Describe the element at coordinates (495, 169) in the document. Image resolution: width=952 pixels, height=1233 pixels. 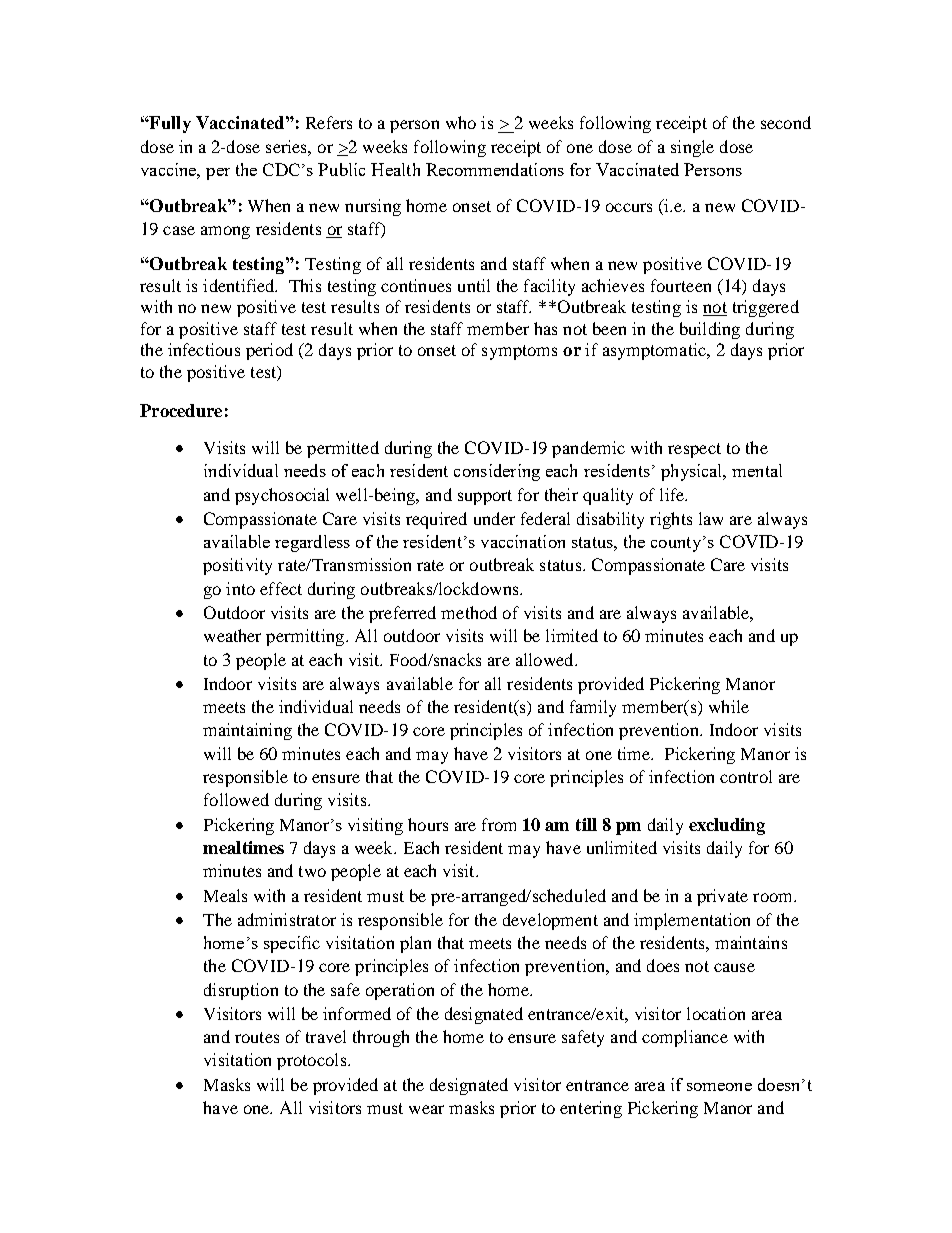
I see `Recommendations` at that location.
